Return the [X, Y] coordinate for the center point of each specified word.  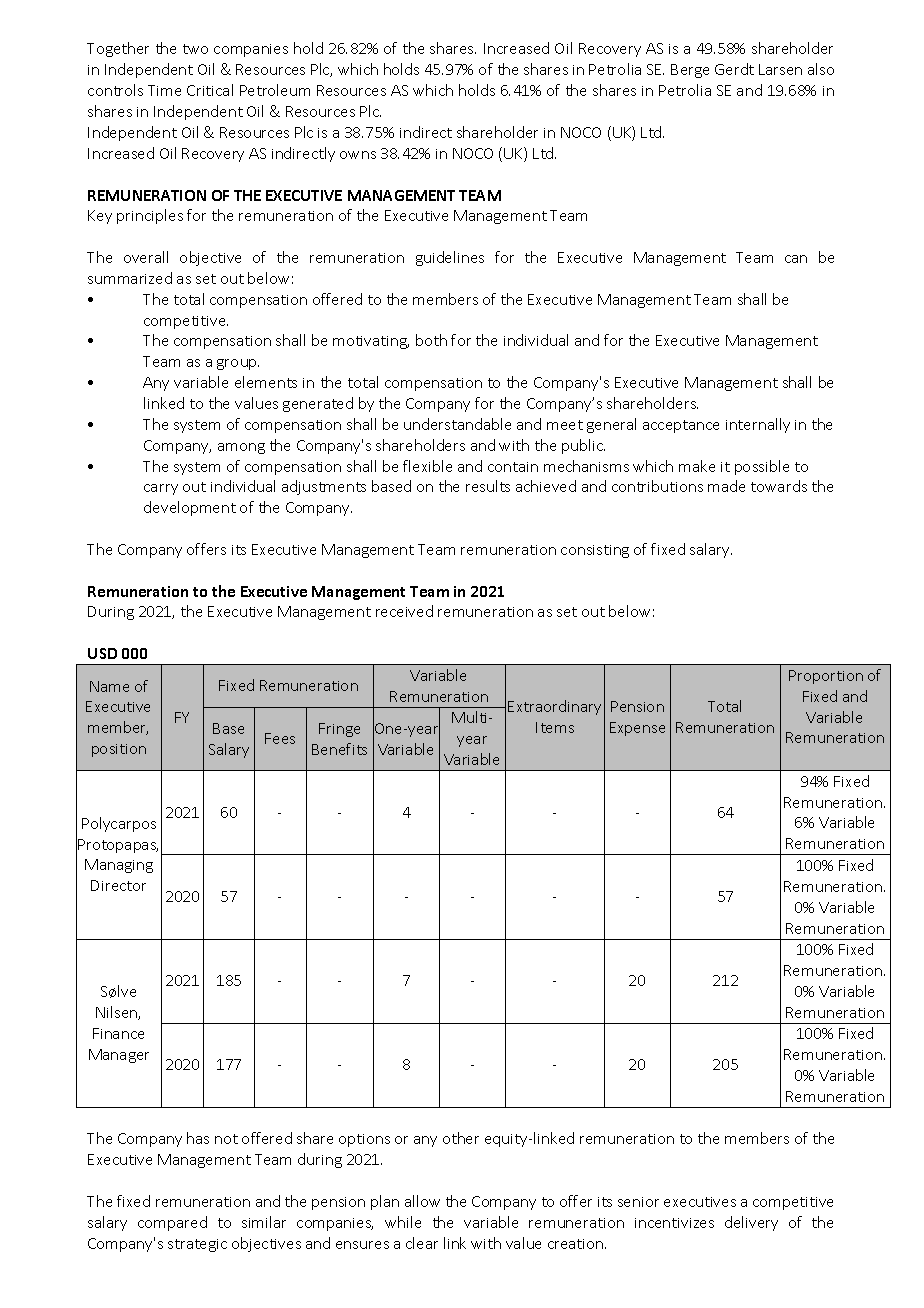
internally [758, 425]
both [431, 340]
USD [102, 653]
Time [164, 90]
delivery [751, 1223]
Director [118, 885]
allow [422, 1201]
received [404, 611]
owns [358, 155]
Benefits [339, 749]
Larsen [780, 69]
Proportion [826, 677]
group [238, 364]
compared [172, 1223]
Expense [637, 729]
